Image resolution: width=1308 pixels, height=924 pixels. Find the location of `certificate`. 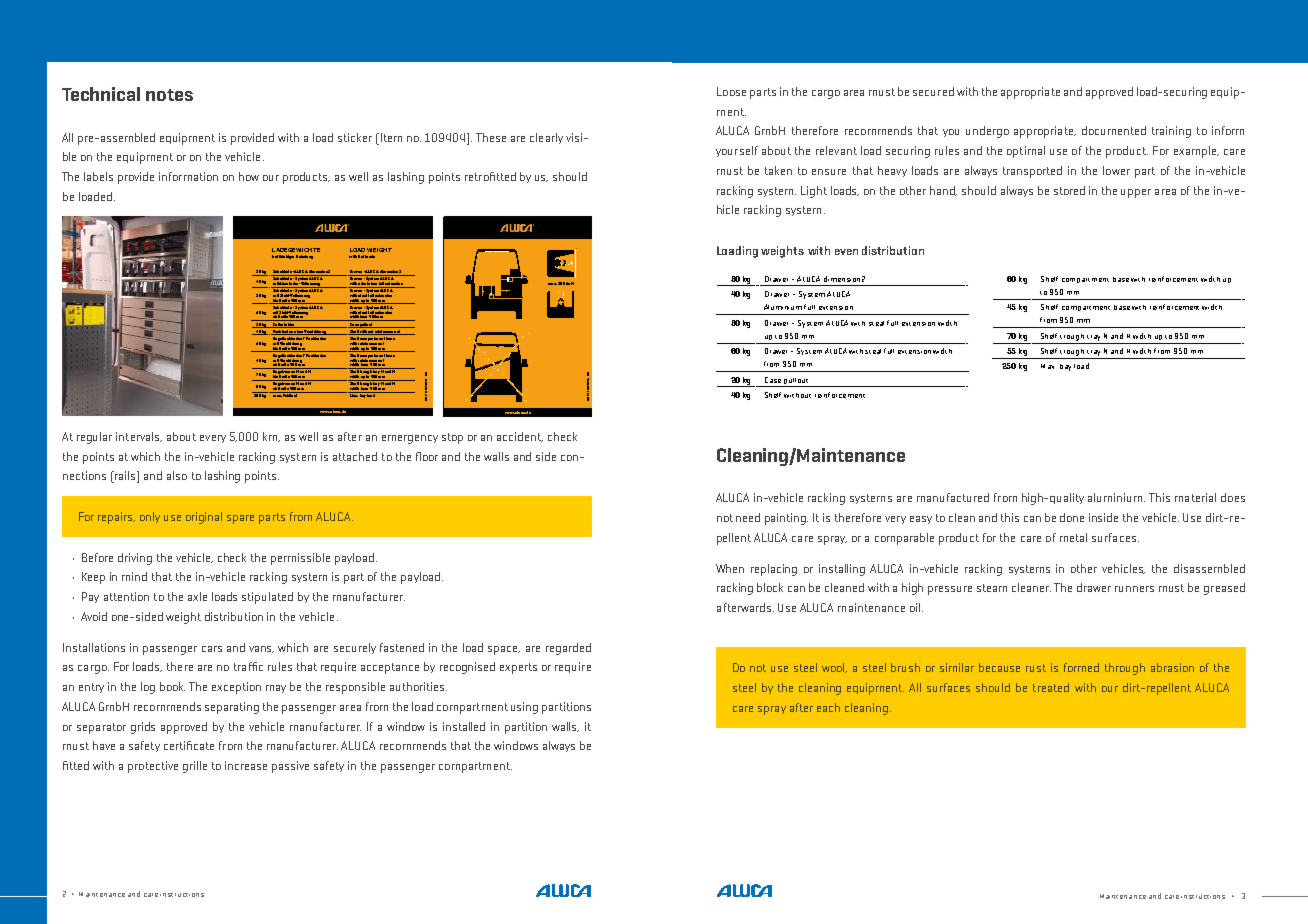

certificate is located at coordinates (189, 745).
